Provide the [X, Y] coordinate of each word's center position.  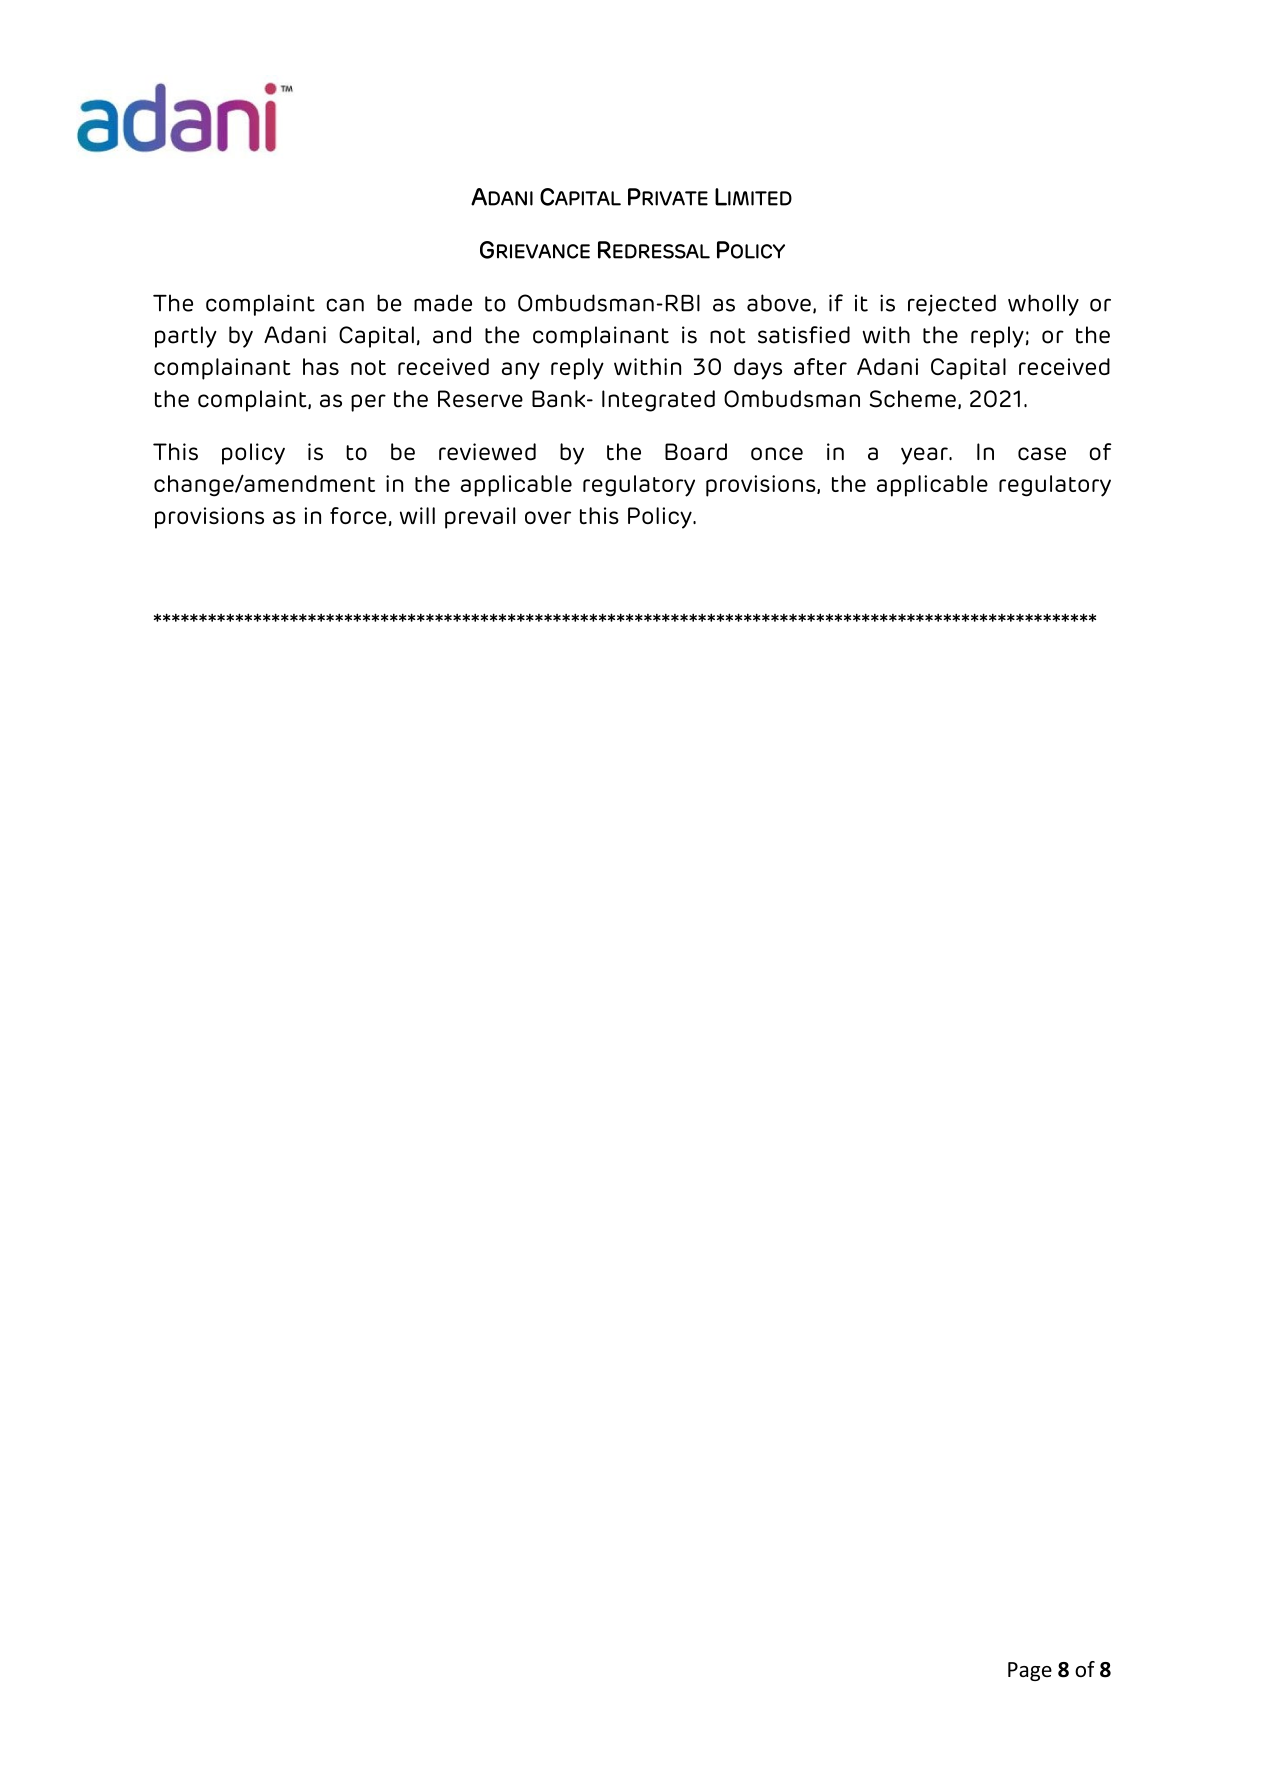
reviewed [487, 452]
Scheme [913, 399]
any [521, 371]
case [1042, 454]
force [358, 515]
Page [1030, 1671]
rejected [952, 305]
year [925, 456]
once [777, 454]
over [548, 517]
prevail [480, 518]
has [321, 366]
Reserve [480, 399]
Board [696, 452]
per [368, 403]
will [417, 516]
